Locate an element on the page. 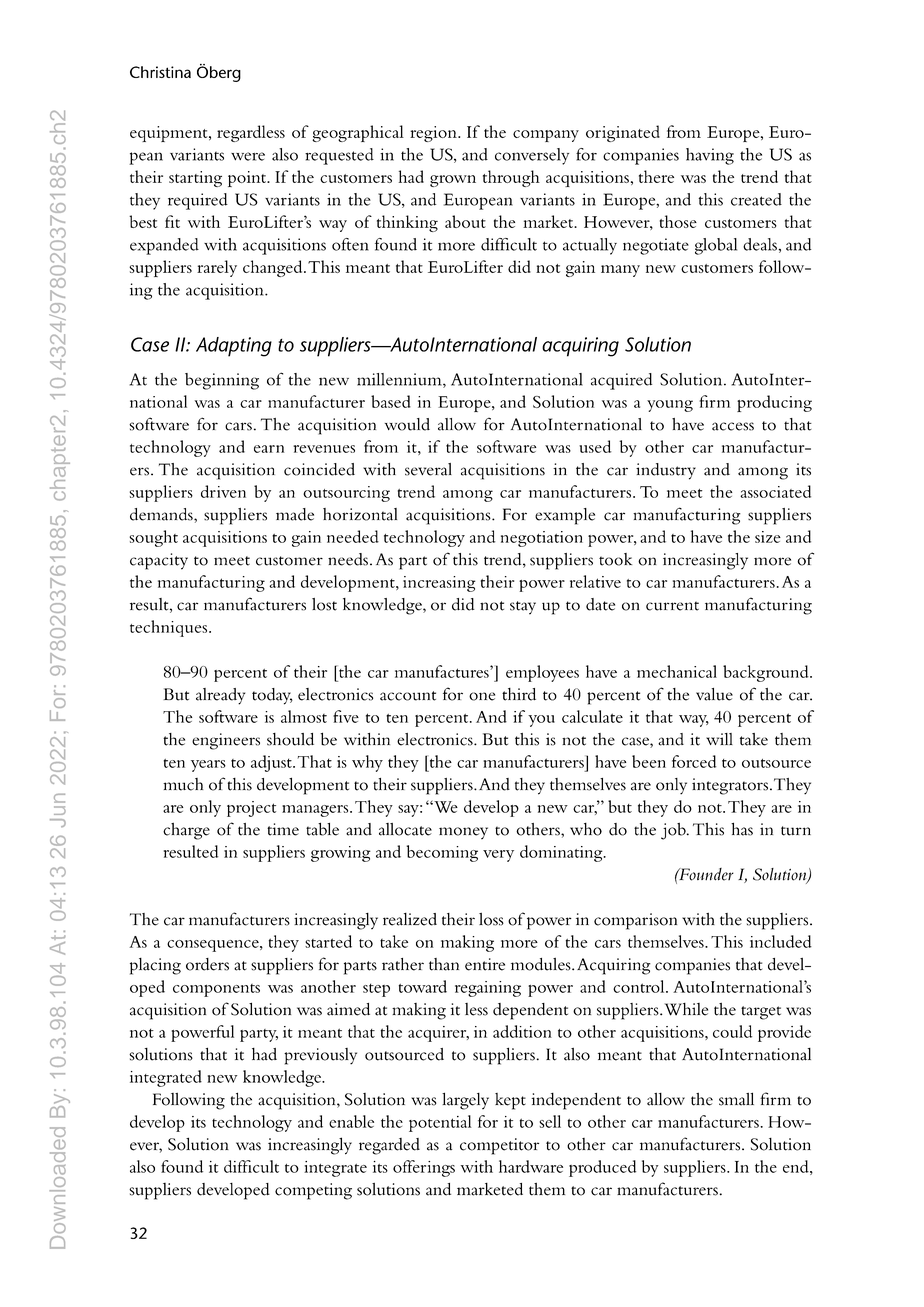 This page has height=1307, width=924. beginning is located at coordinates (222, 381).
